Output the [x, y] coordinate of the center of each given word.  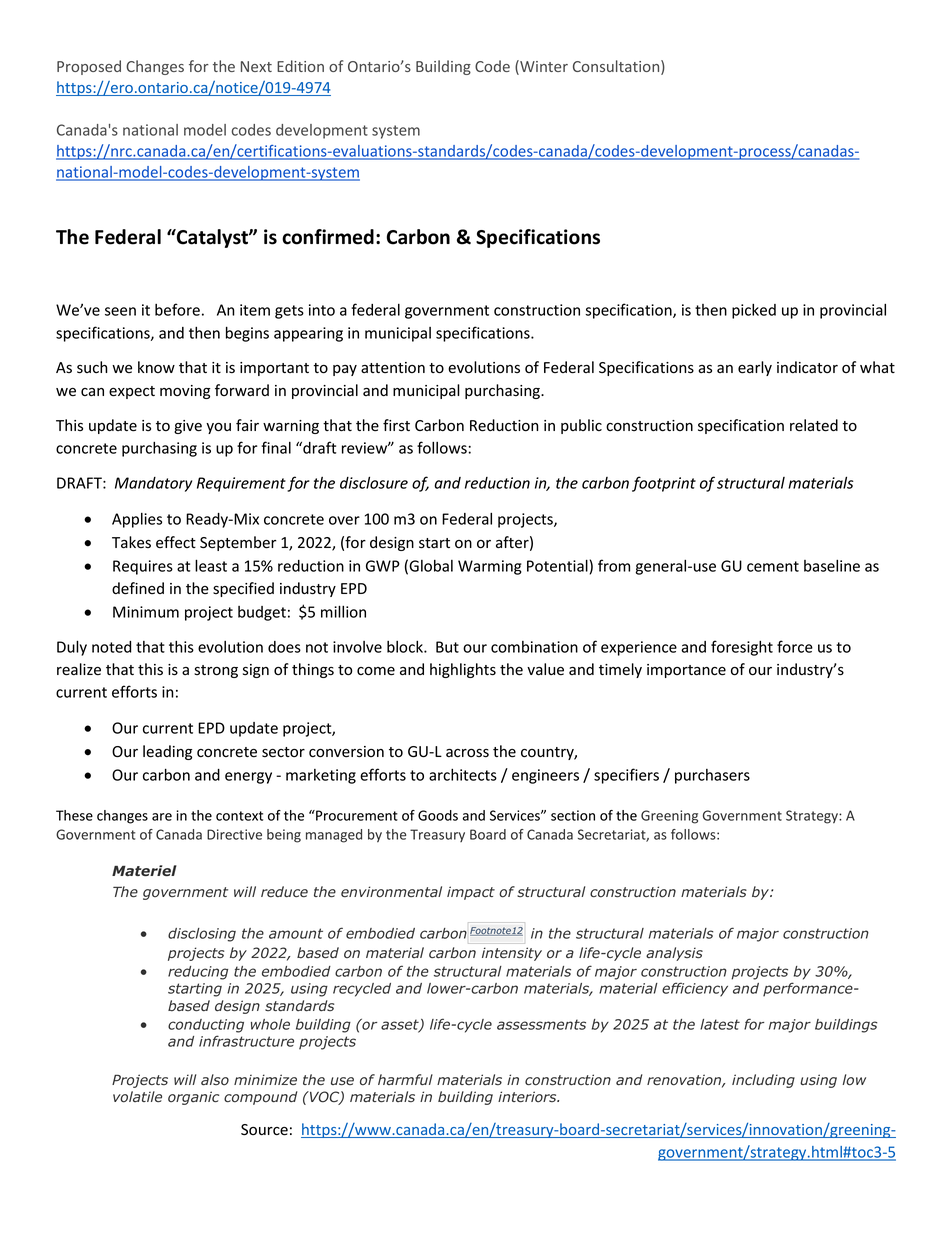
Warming [490, 567]
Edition [300, 66]
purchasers [712, 776]
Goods [438, 815]
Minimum [146, 612]
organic [193, 1098]
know [156, 367]
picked [754, 311]
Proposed [89, 67]
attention [393, 367]
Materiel [144, 870]
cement [773, 566]
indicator [807, 367]
